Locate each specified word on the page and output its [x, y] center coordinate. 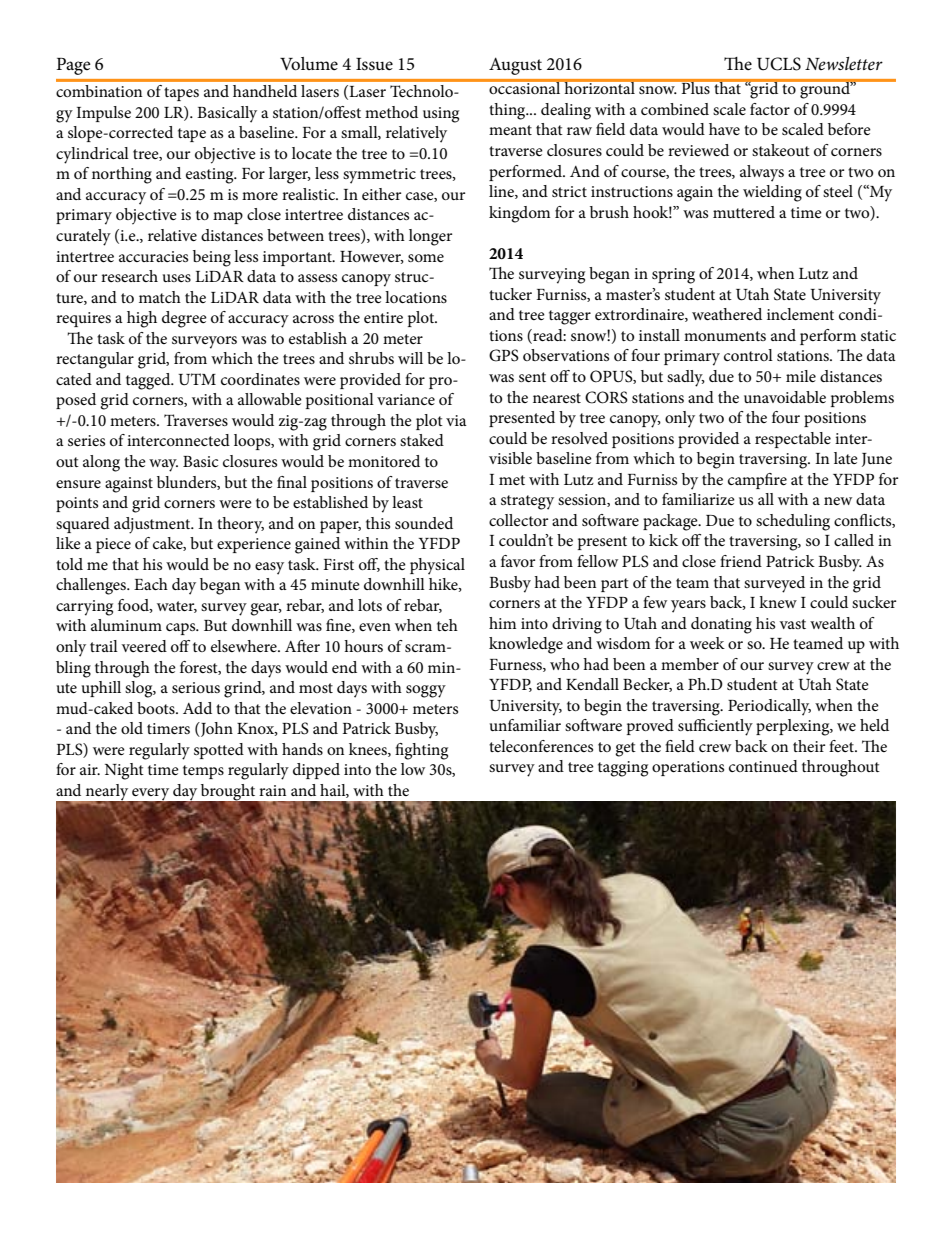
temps [203, 772]
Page [74, 66]
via [456, 420]
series [86, 440]
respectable [793, 440]
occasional [525, 87]
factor [770, 109]
